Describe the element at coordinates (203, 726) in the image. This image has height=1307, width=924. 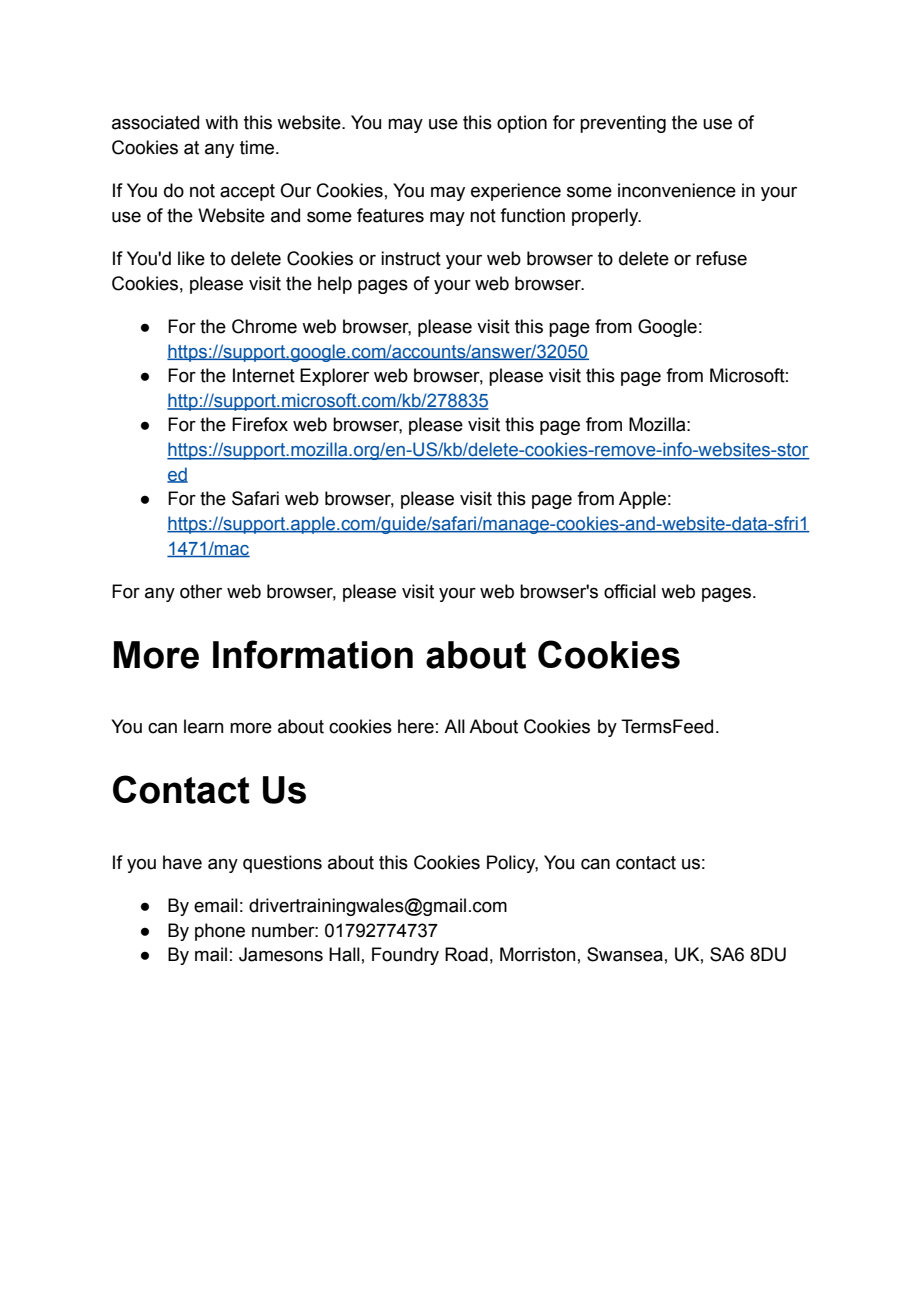
I see `learn` at that location.
